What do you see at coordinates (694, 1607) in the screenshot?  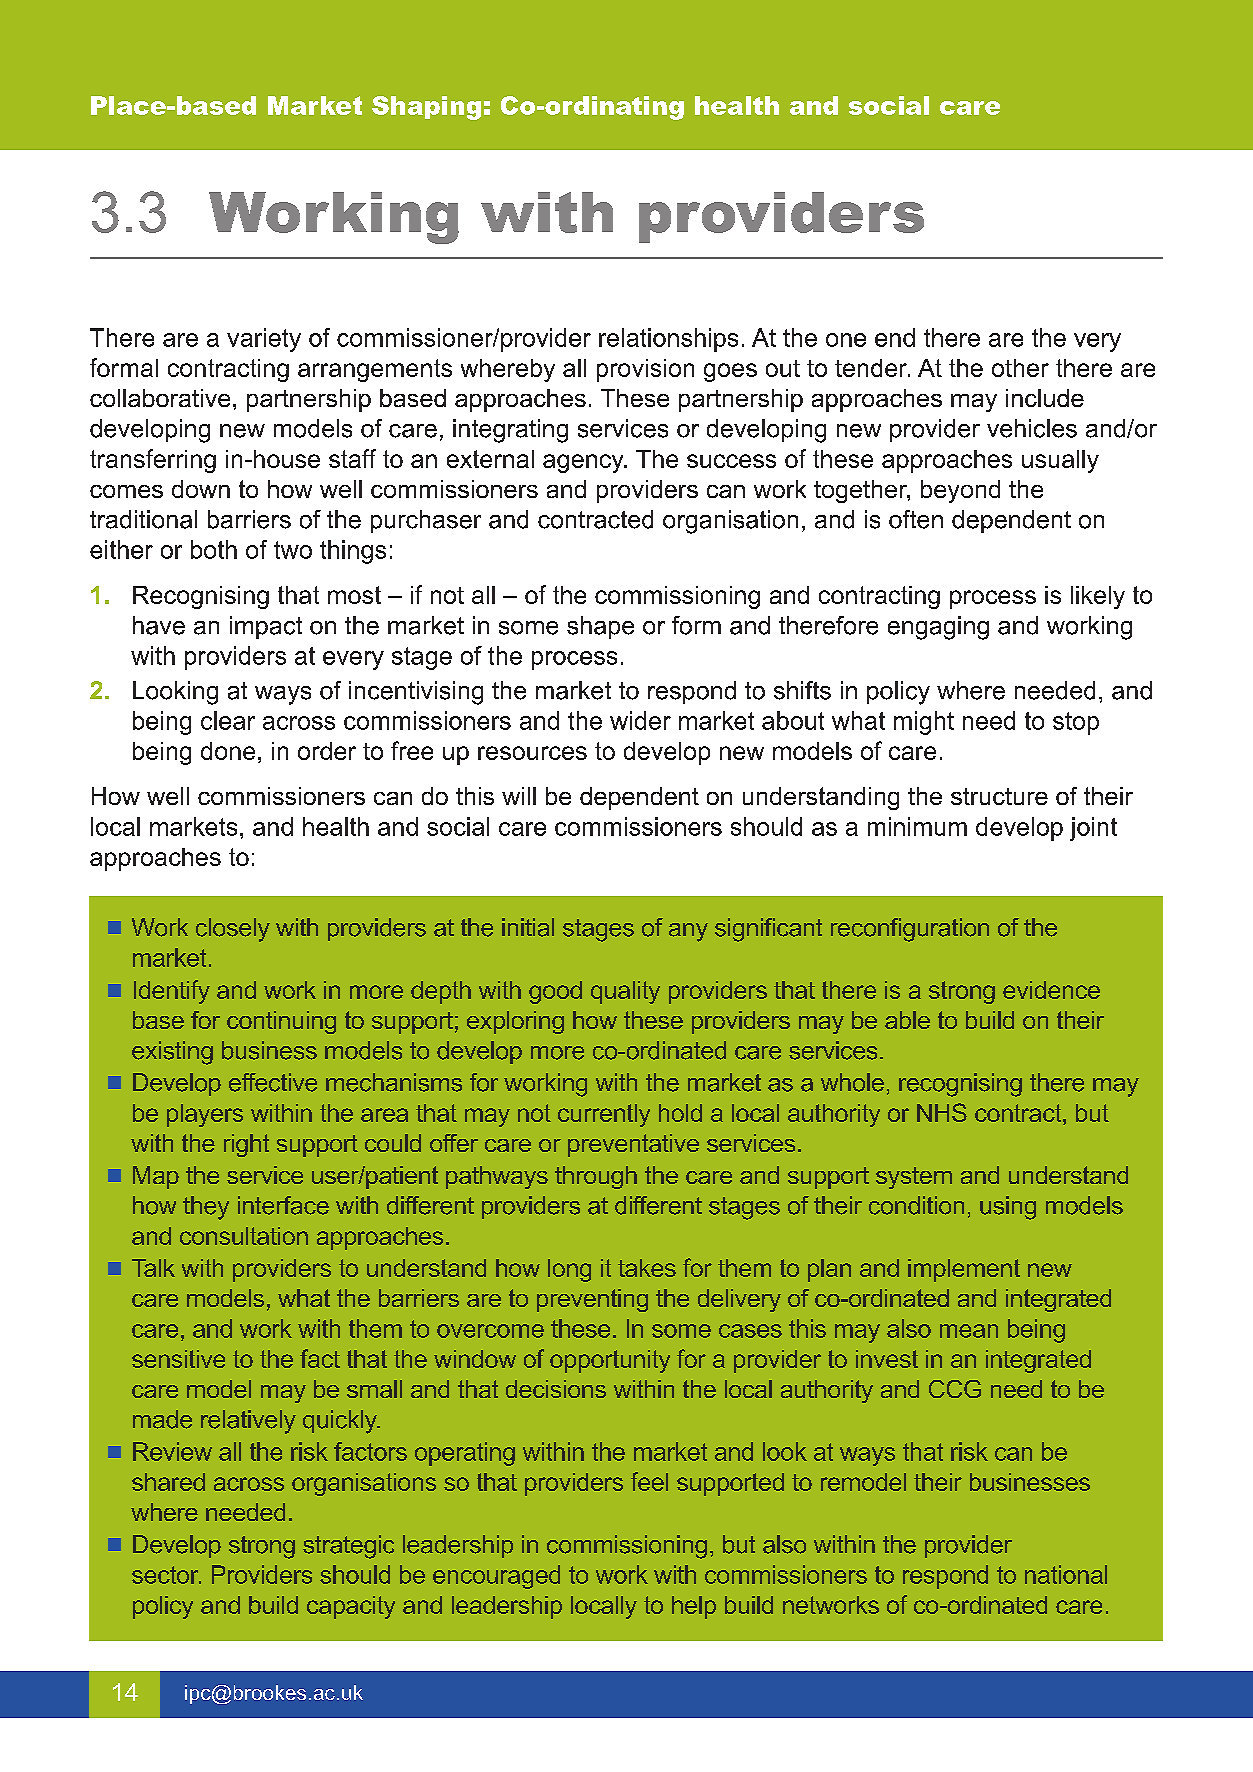 I see `help` at bounding box center [694, 1607].
